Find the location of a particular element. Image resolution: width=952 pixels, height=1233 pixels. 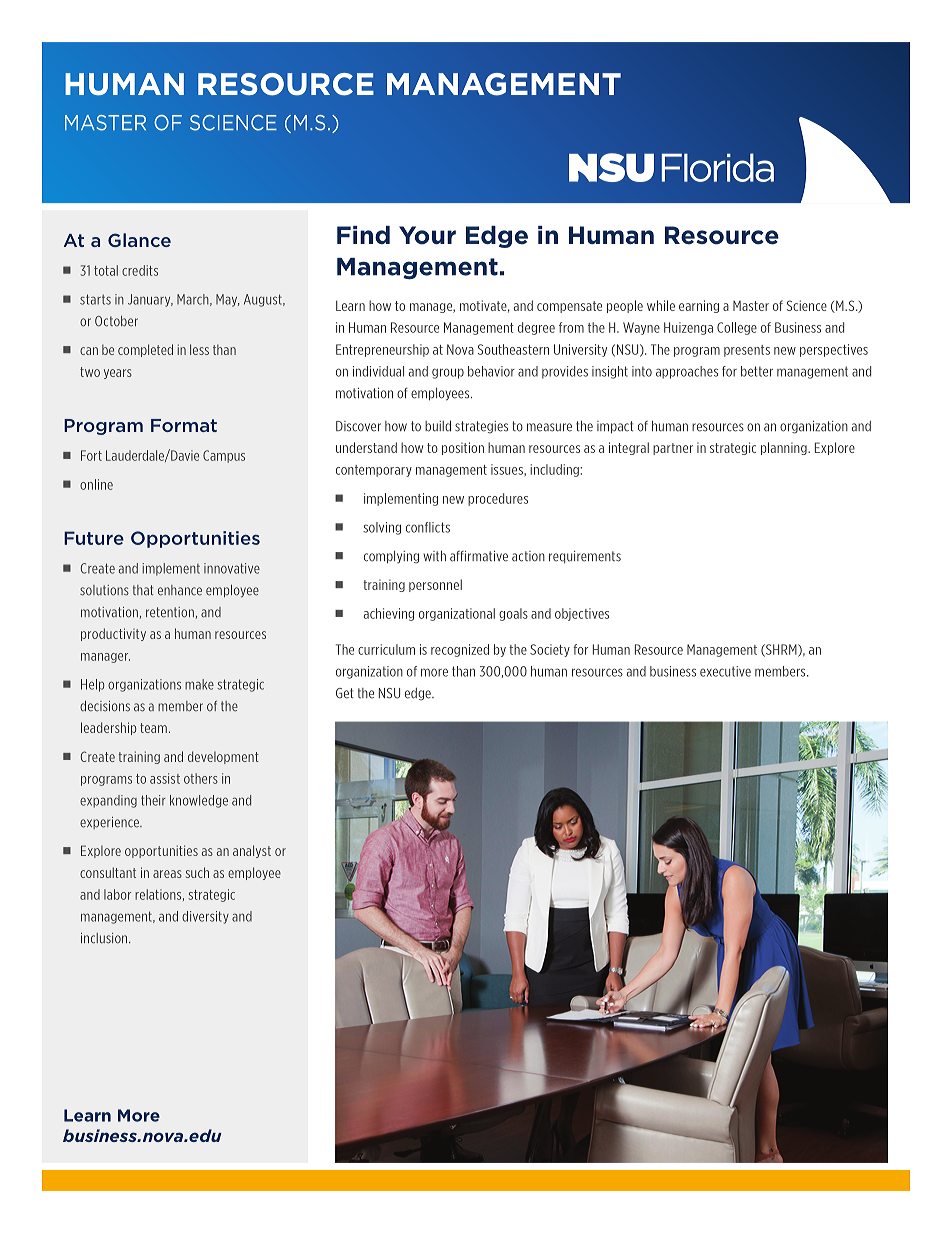

diversity is located at coordinates (205, 917).
